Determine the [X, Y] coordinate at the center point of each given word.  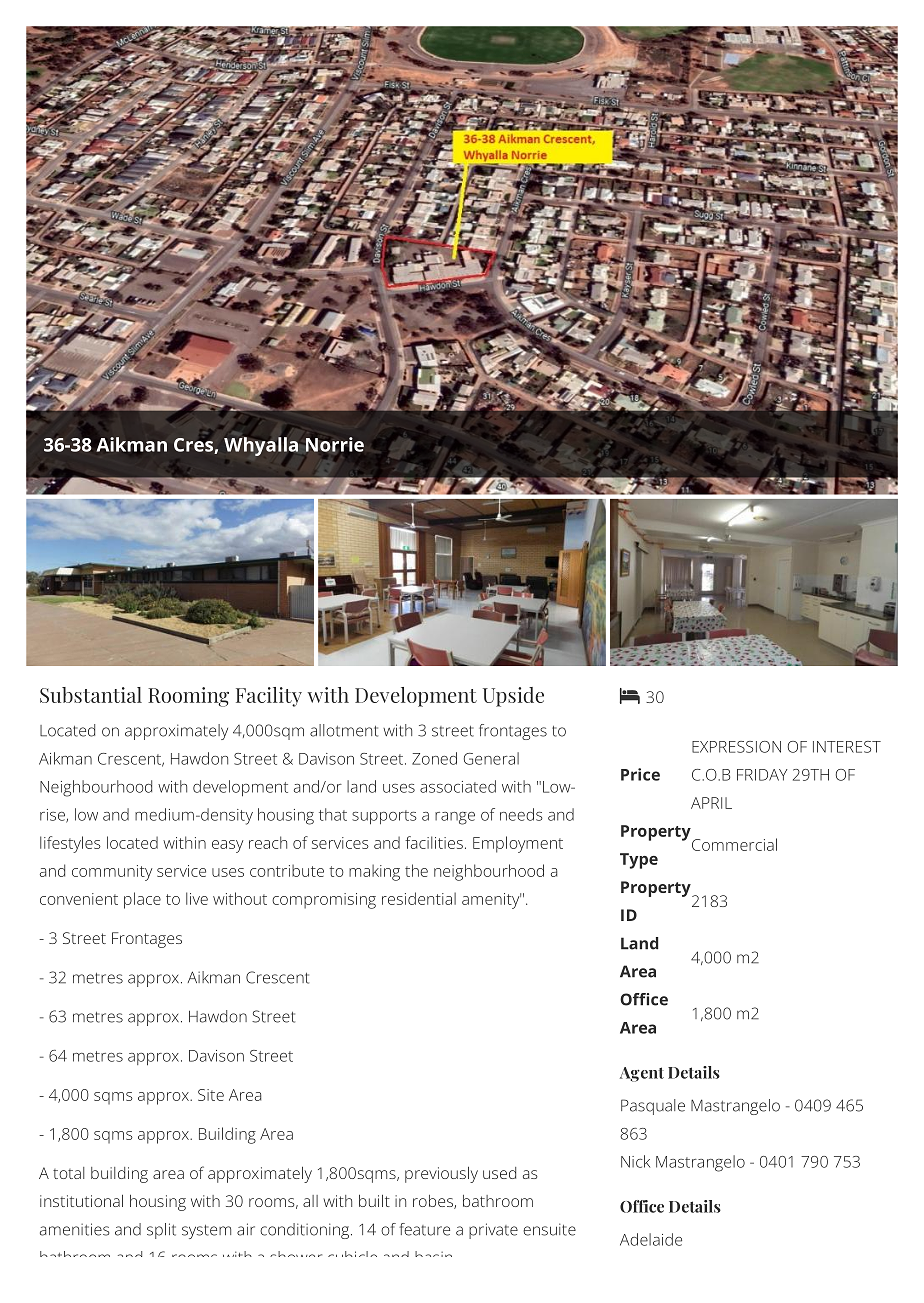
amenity [491, 901]
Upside [513, 697]
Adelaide [651, 1239]
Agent [642, 1074]
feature [424, 1229]
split [161, 1231]
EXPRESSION [736, 747]
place [142, 900]
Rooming [188, 697]
